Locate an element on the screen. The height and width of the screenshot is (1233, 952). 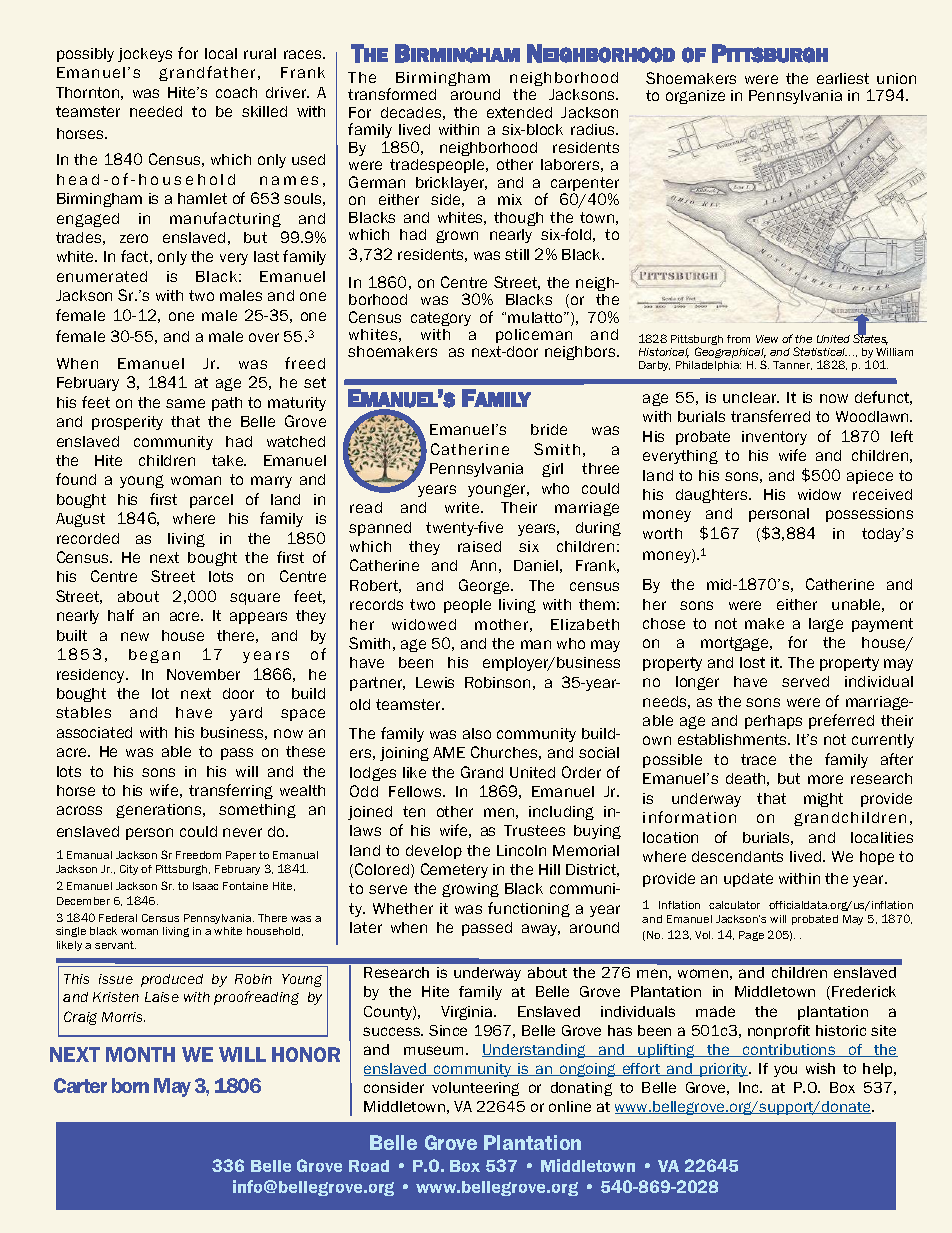
George is located at coordinates (485, 586).
